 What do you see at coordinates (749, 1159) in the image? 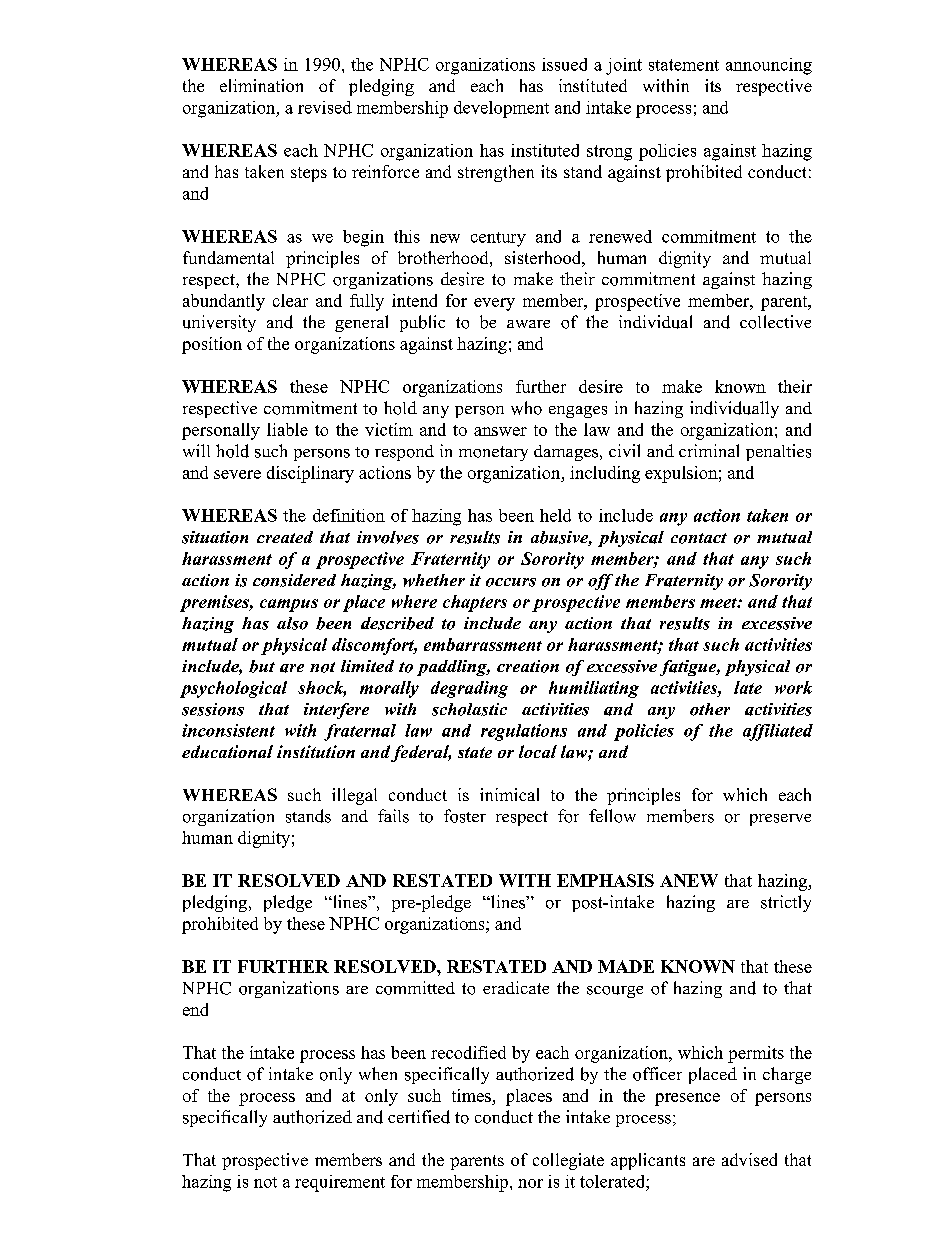
I see `advised` at bounding box center [749, 1159].
